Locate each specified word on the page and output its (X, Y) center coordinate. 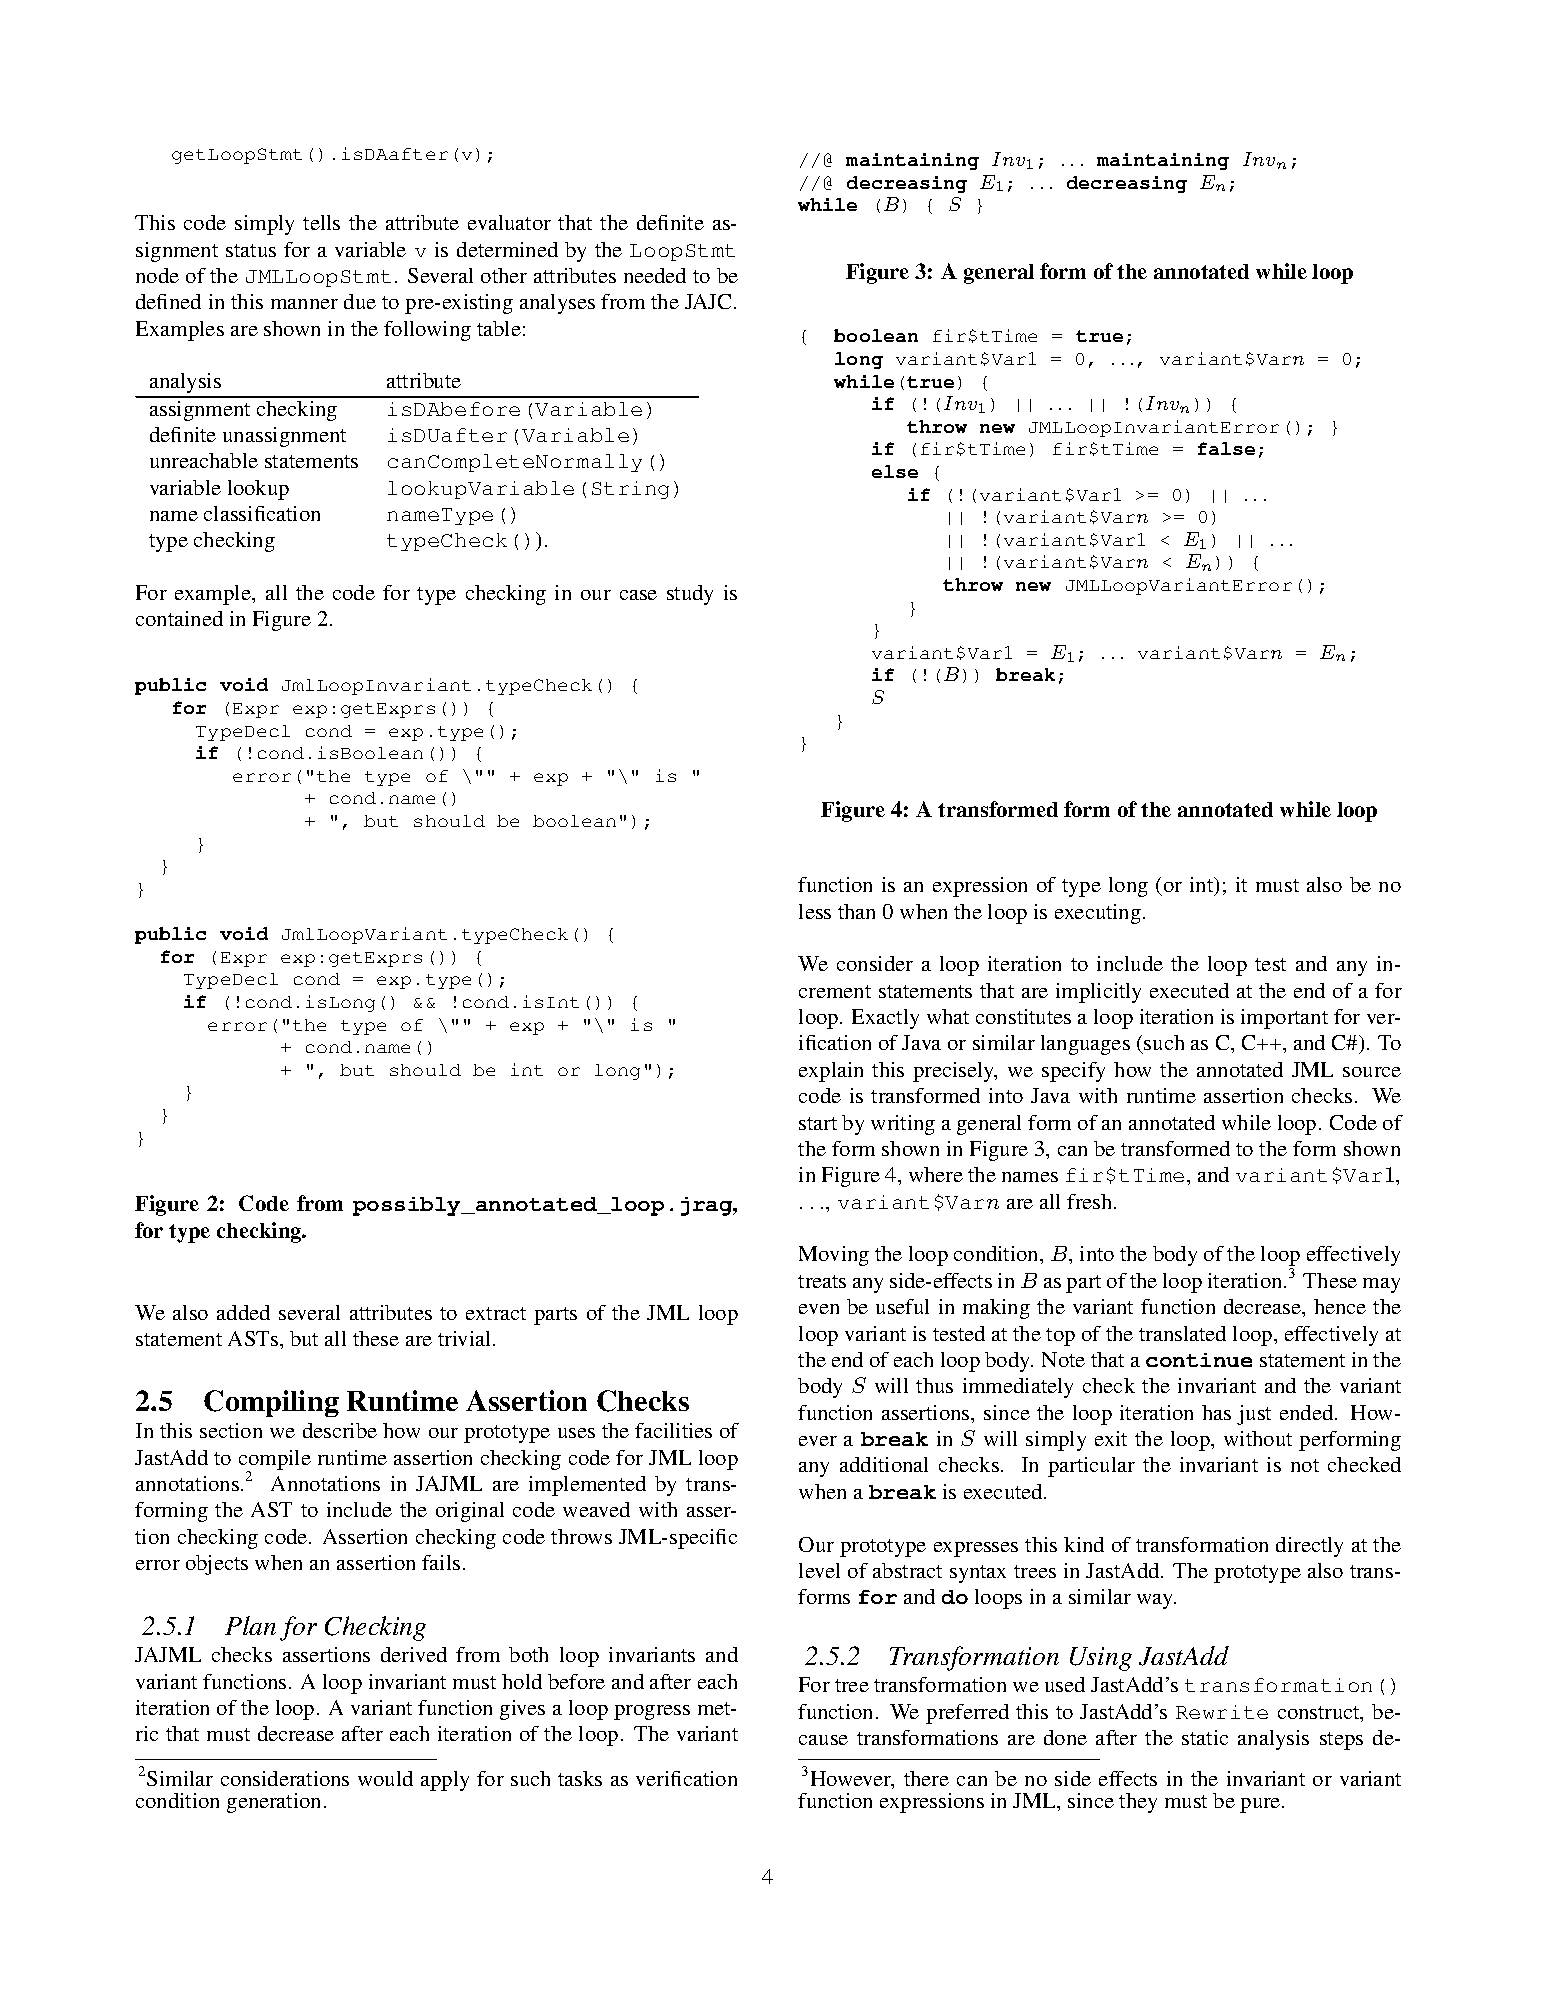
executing (1098, 914)
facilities (673, 1430)
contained (179, 618)
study (690, 595)
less (815, 911)
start (818, 1123)
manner (304, 304)
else (895, 471)
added (243, 1312)
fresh (1091, 1201)
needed (655, 275)
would (385, 1778)
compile (275, 1461)
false (1226, 448)
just (1254, 1415)
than (856, 911)
